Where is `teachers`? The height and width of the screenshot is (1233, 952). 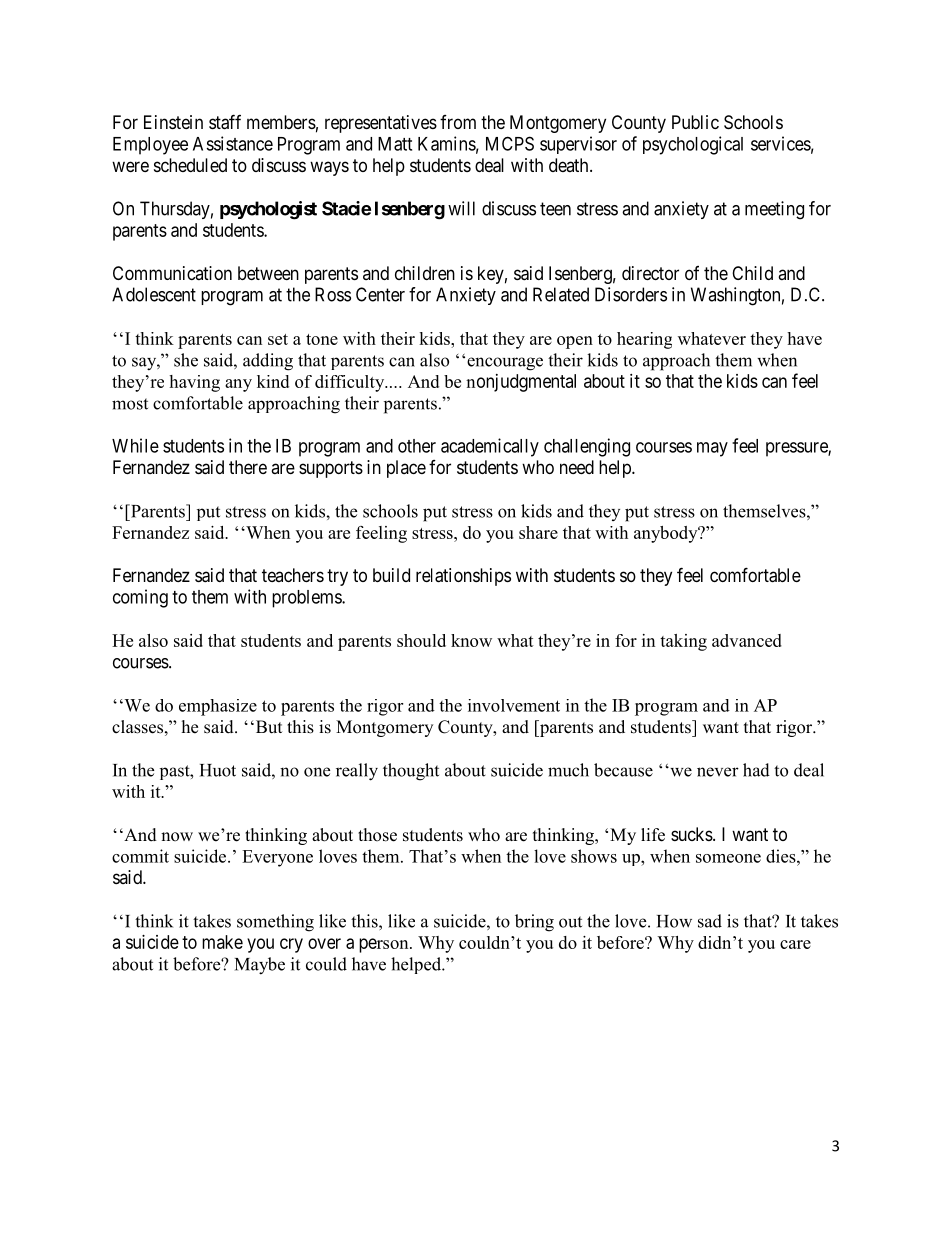 teachers is located at coordinates (293, 575).
